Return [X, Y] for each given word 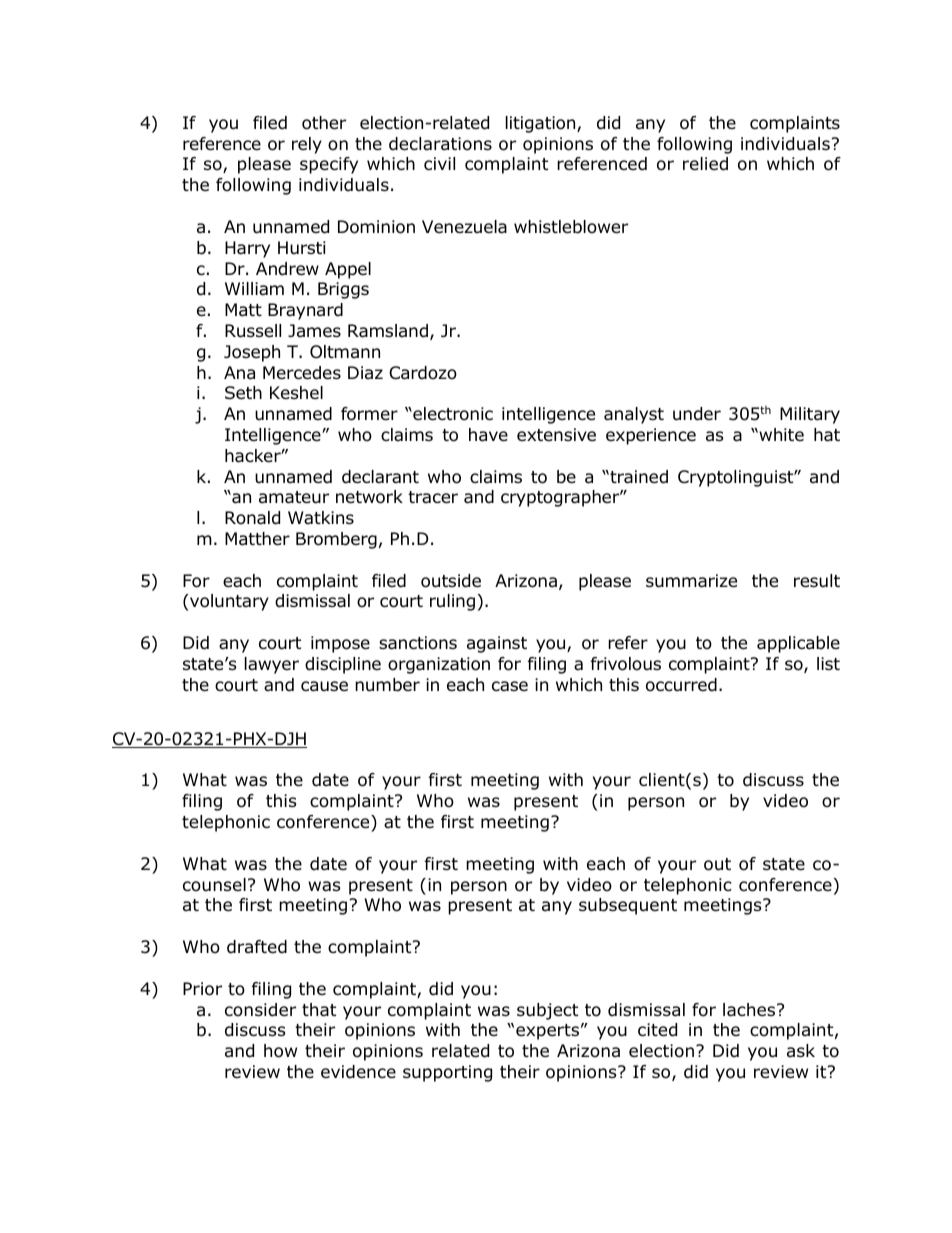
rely [307, 145]
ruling [452, 602]
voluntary [229, 602]
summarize [691, 581]
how [280, 1051]
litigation [542, 124]
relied [705, 164]
